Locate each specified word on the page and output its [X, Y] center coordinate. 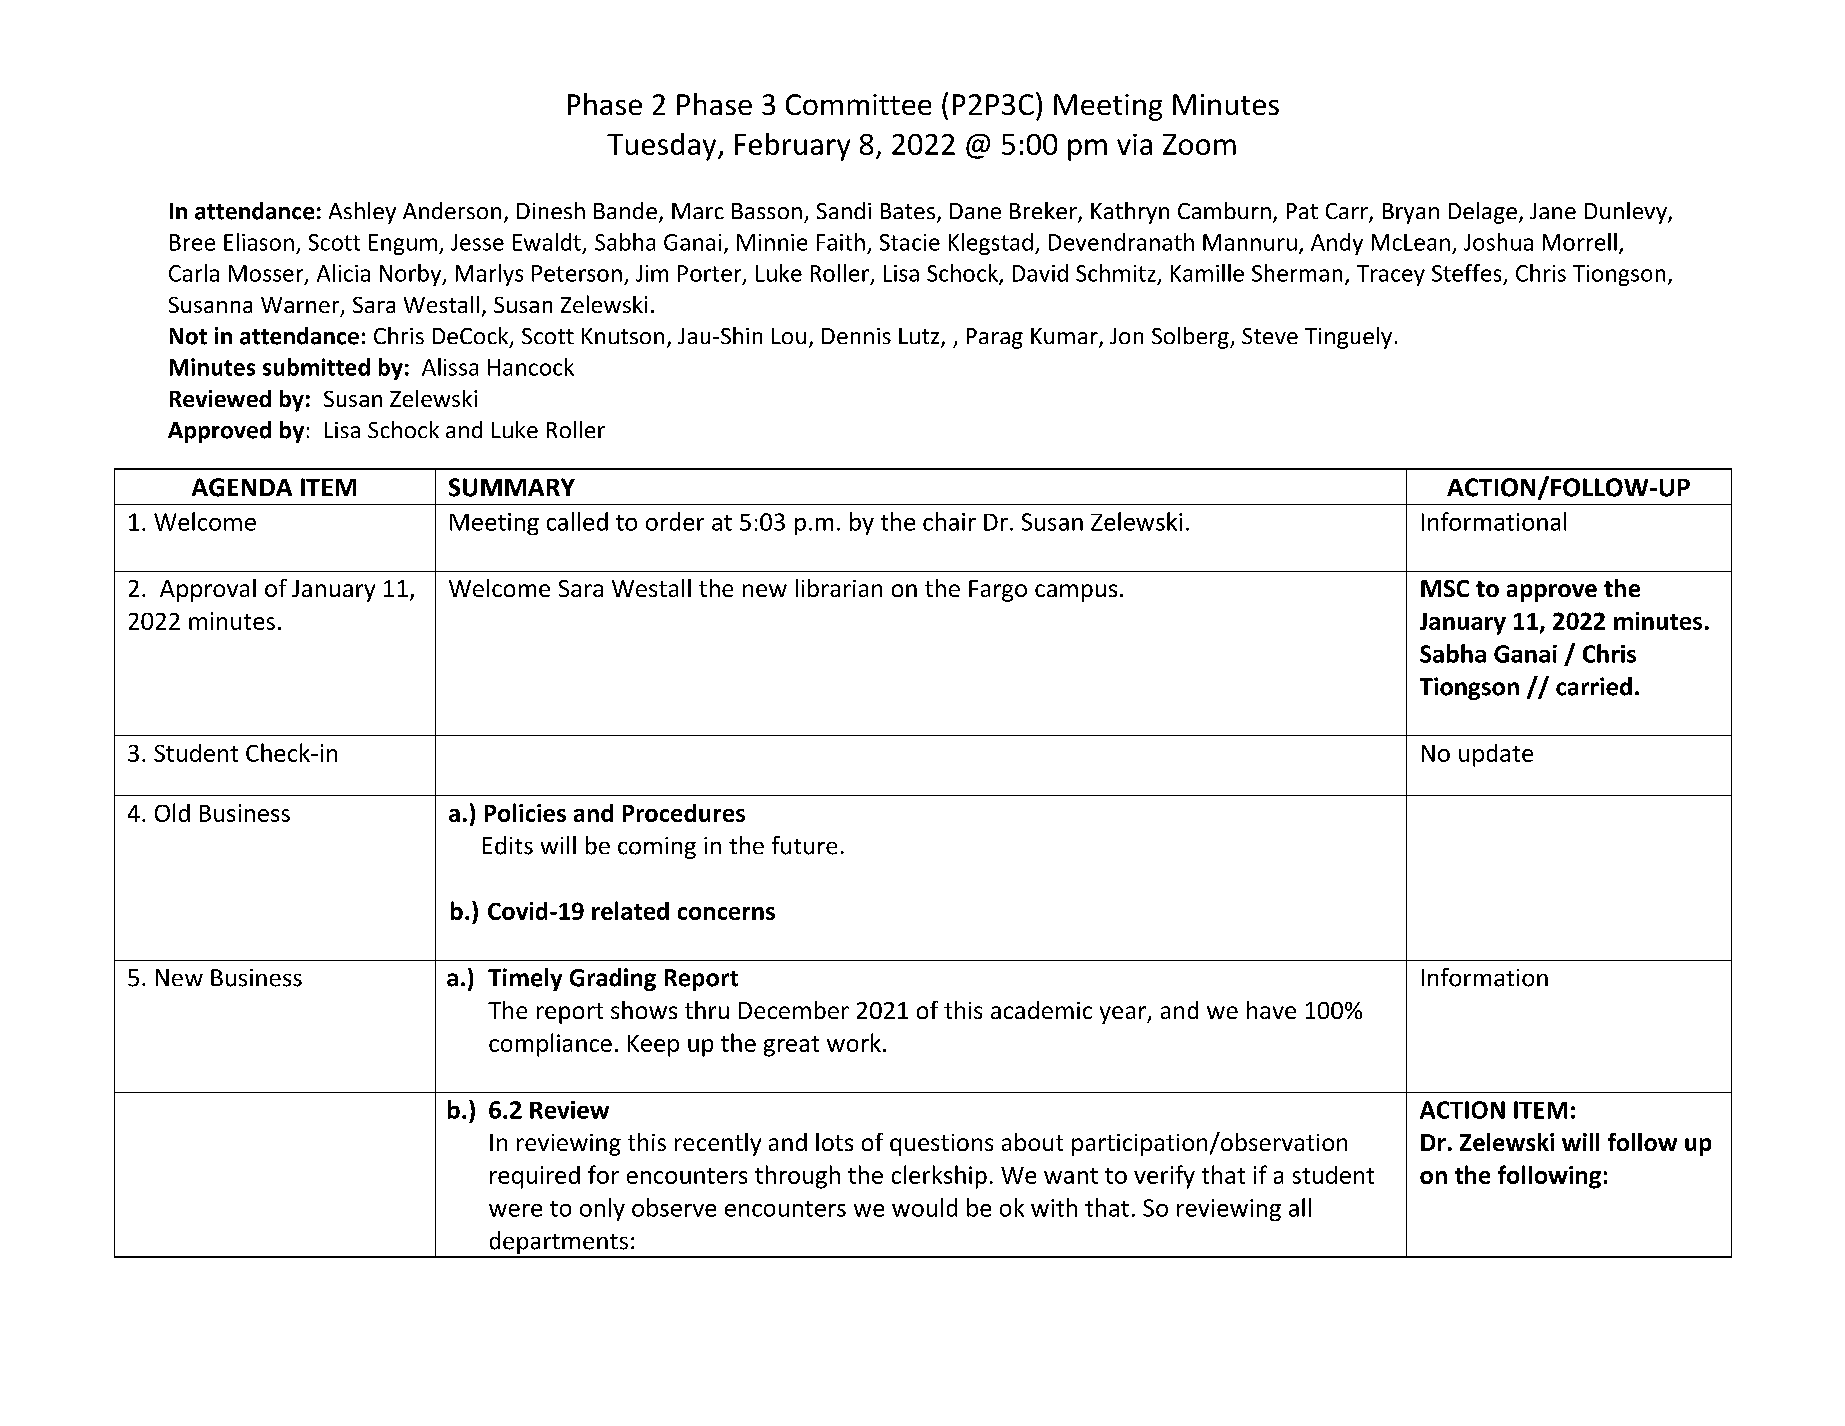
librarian [839, 588]
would [924, 1207]
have [1271, 1010]
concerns [726, 913]
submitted [316, 367]
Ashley [362, 213]
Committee [858, 104]
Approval [208, 590]
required [535, 1177]
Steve [1270, 336]
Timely [525, 979]
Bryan [1411, 213]
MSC [1445, 588]
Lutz [920, 337]
